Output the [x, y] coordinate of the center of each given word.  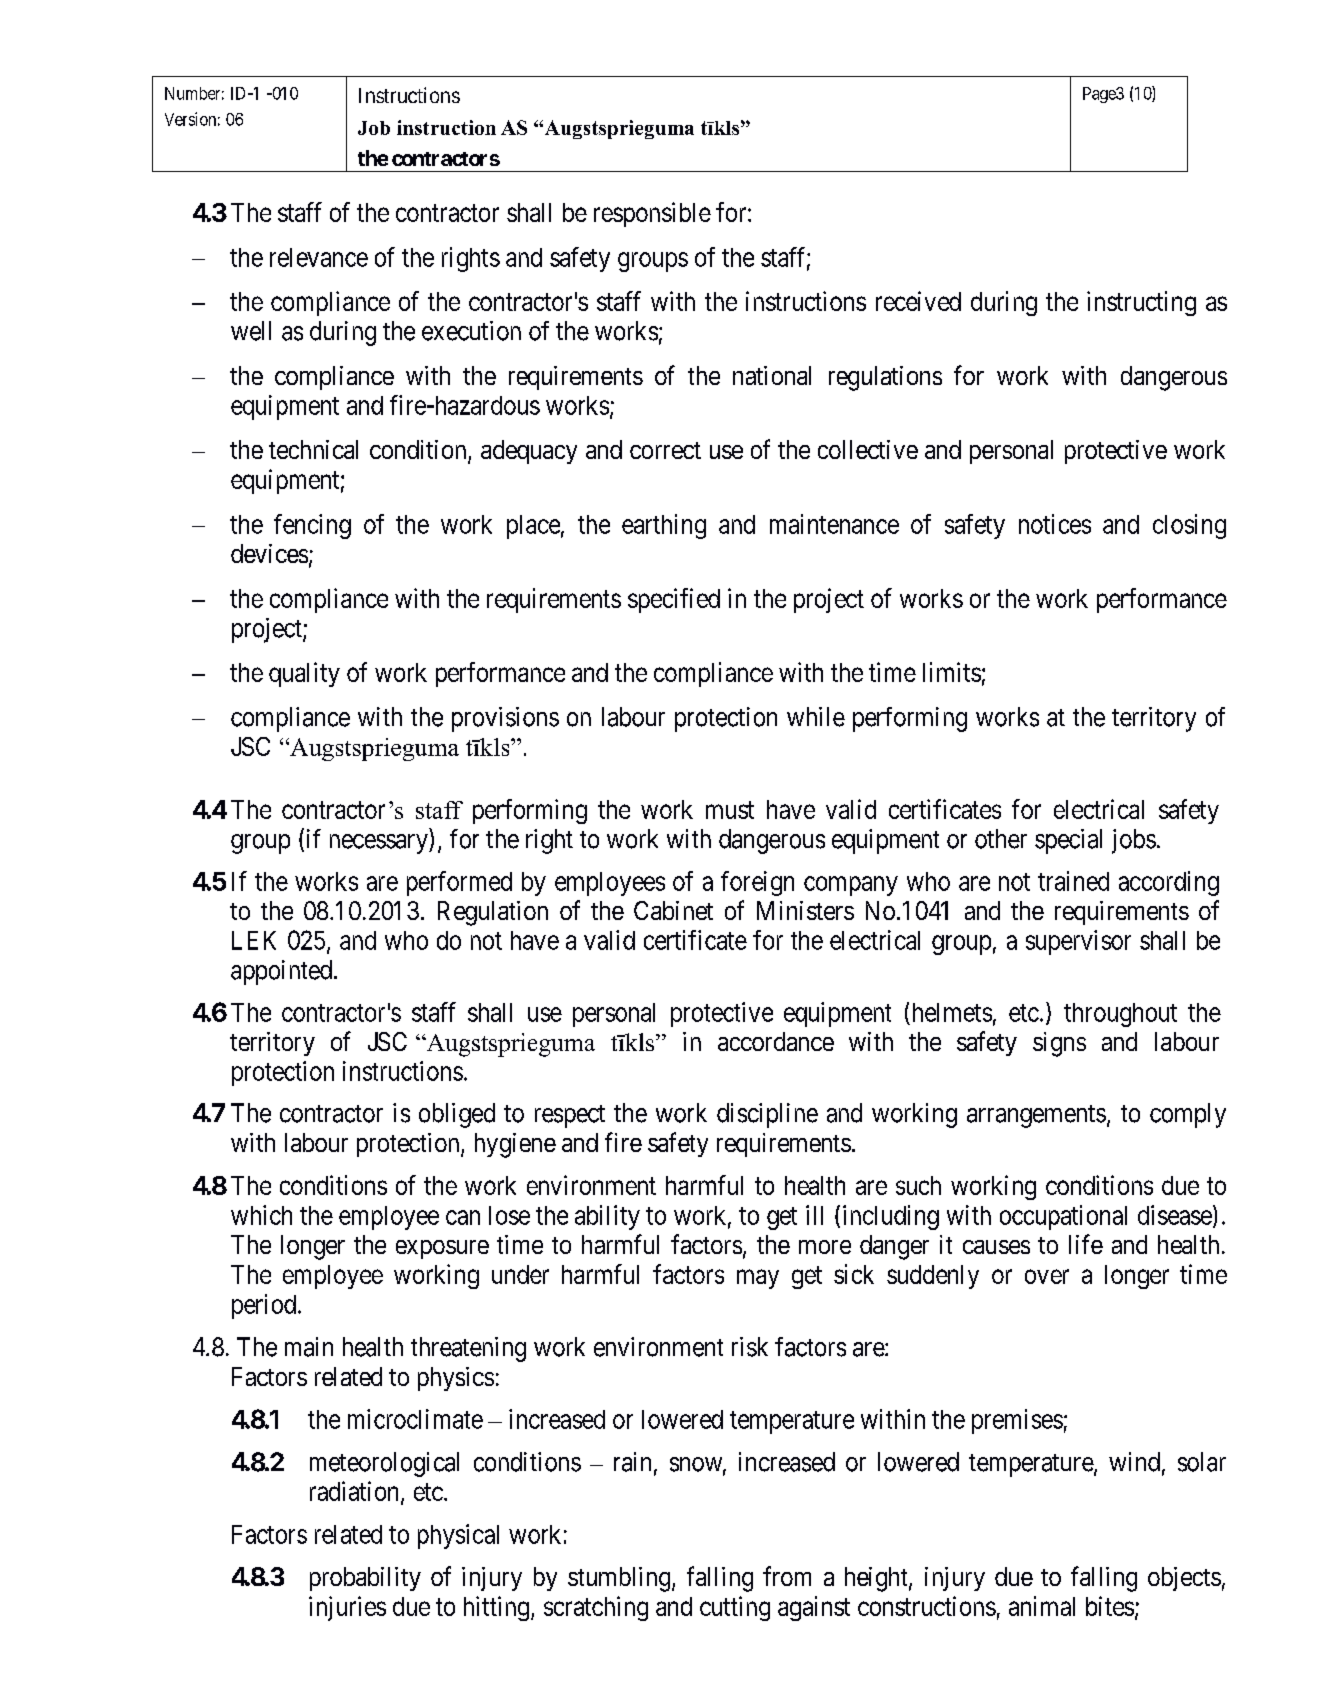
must [730, 810]
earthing [664, 526]
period [264, 1306]
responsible [652, 214]
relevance [319, 257]
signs [1059, 1044]
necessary [380, 844]
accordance [776, 1041]
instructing [1141, 303]
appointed [281, 972]
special [1068, 841]
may [758, 1279]
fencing [312, 526]
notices [1055, 524]
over [1047, 1276]
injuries [347, 1608]
